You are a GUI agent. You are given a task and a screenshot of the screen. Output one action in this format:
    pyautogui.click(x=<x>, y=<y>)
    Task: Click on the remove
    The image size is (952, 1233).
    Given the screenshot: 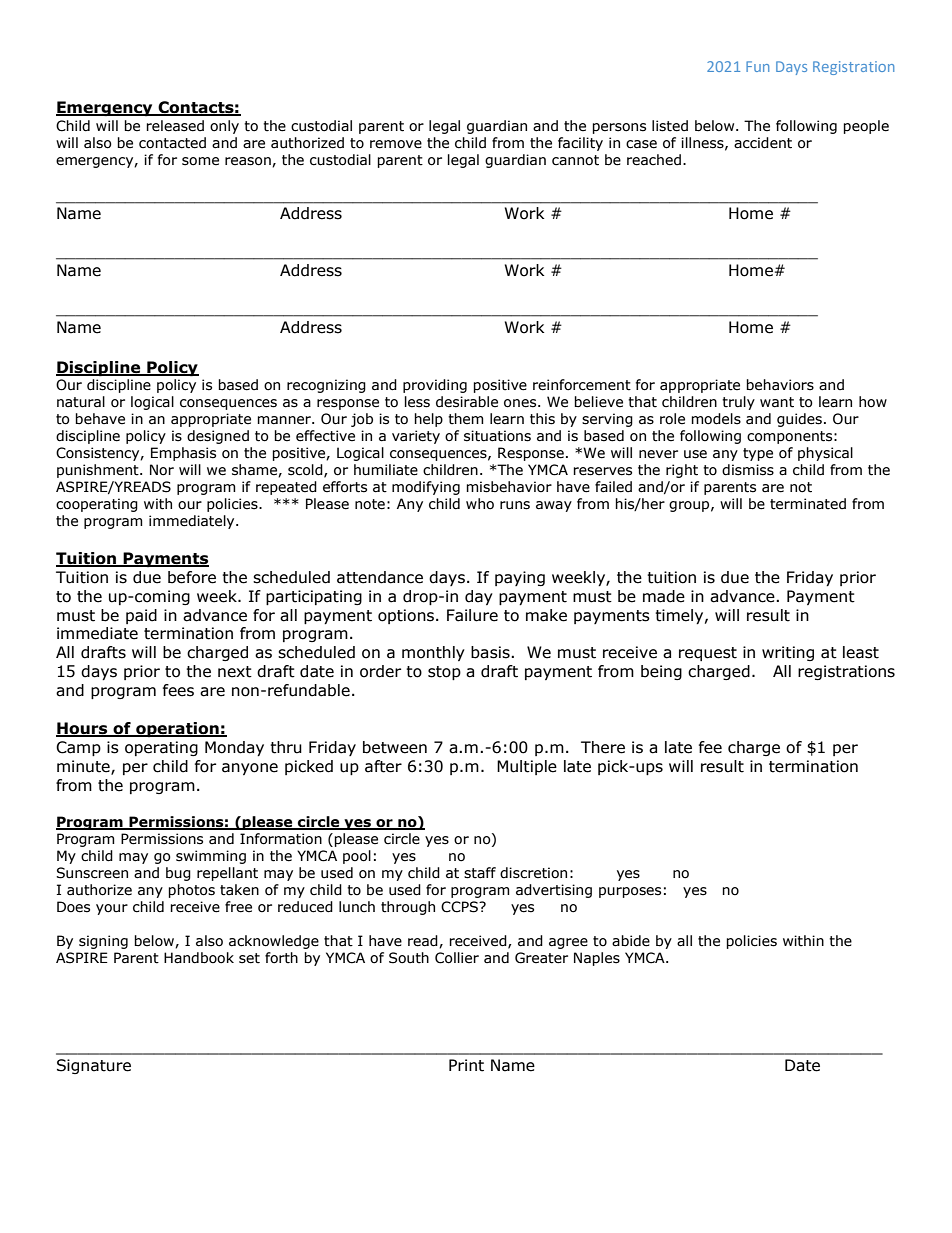 What is the action you would take?
    pyautogui.click(x=396, y=144)
